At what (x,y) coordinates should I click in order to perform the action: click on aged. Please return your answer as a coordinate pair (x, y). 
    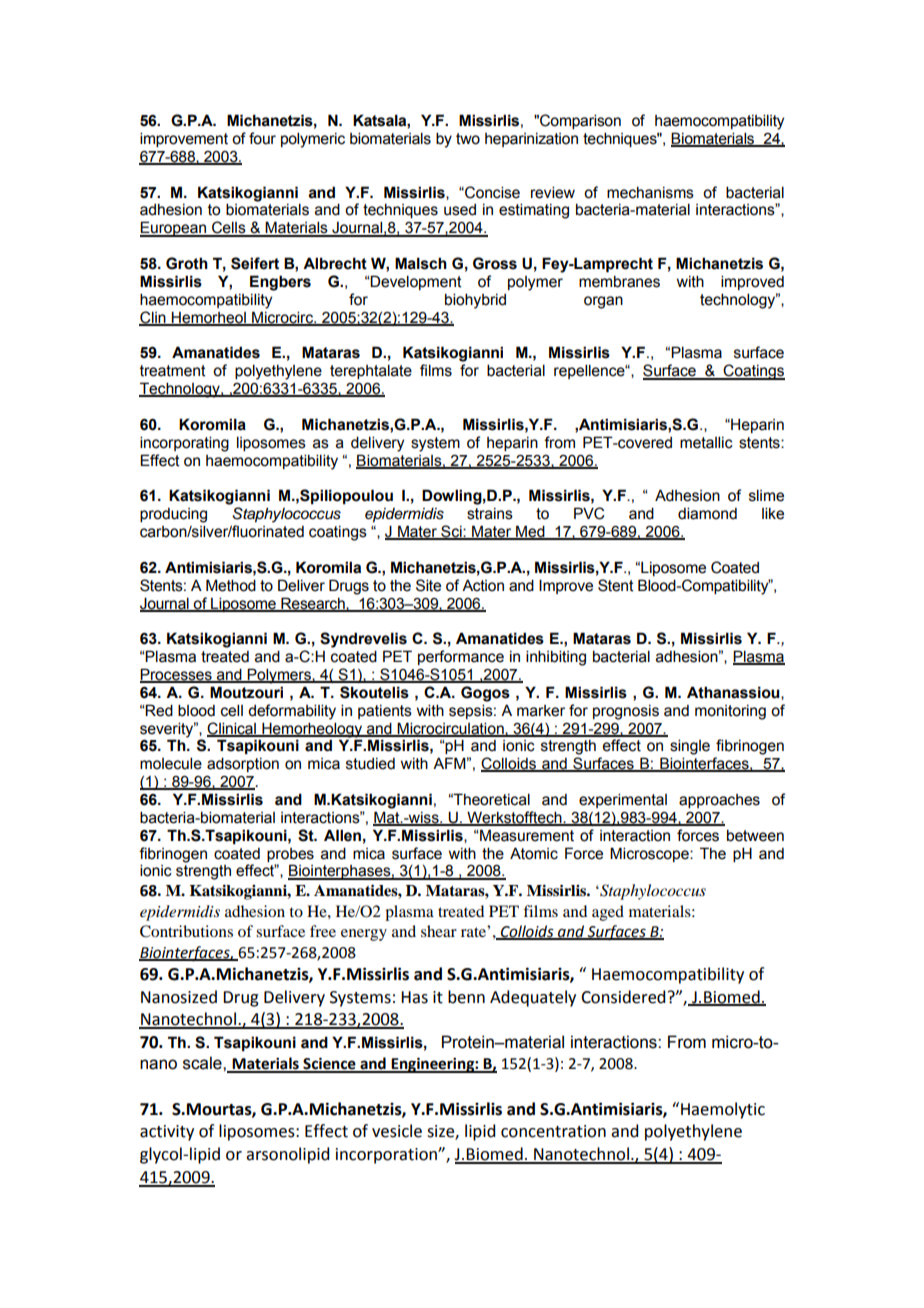
    Looking at the image, I should click on (608, 913).
